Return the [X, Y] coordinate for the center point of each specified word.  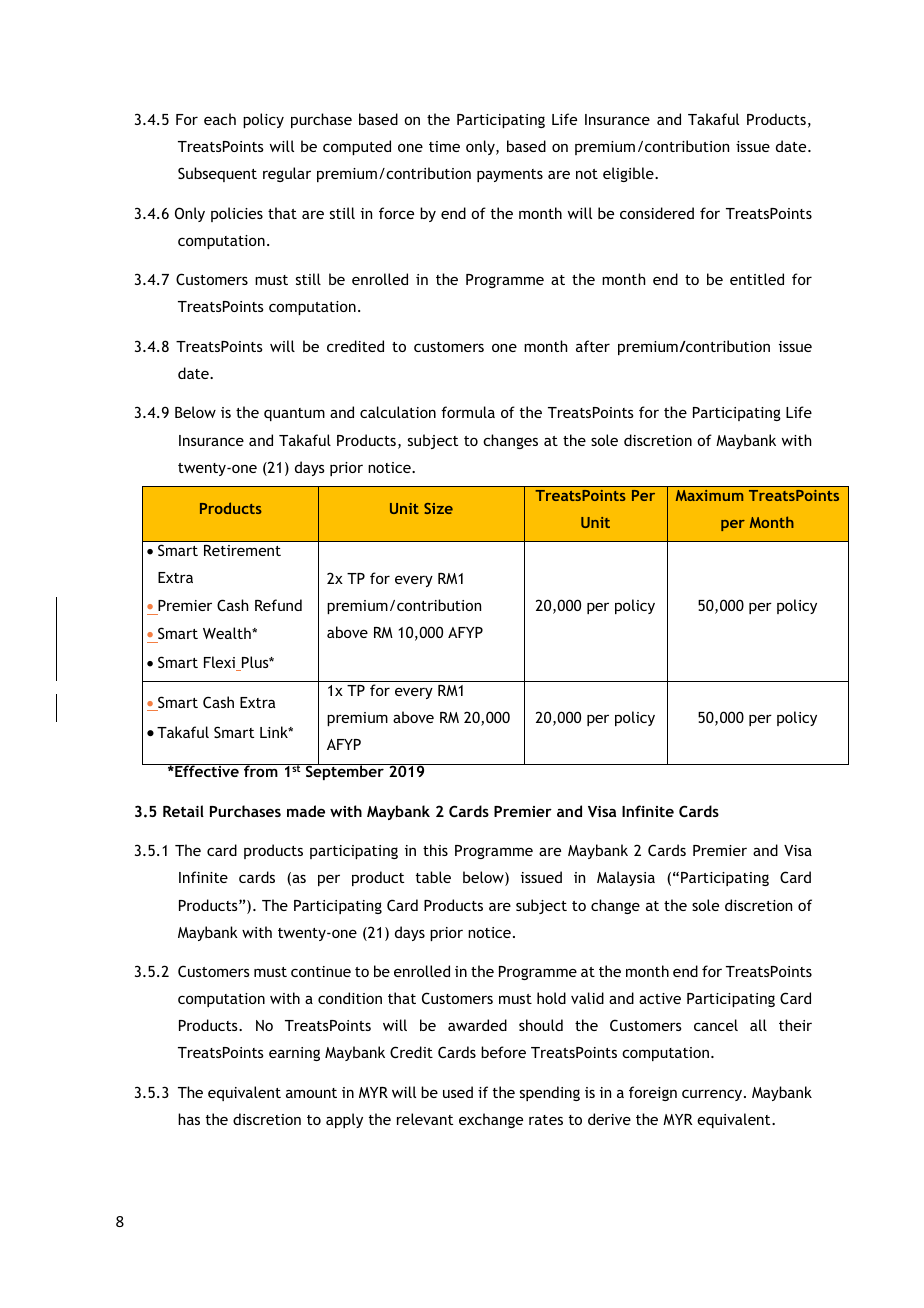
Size [438, 508]
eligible [629, 174]
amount [311, 1093]
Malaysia [626, 878]
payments [510, 175]
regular [287, 174]
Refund [278, 605]
